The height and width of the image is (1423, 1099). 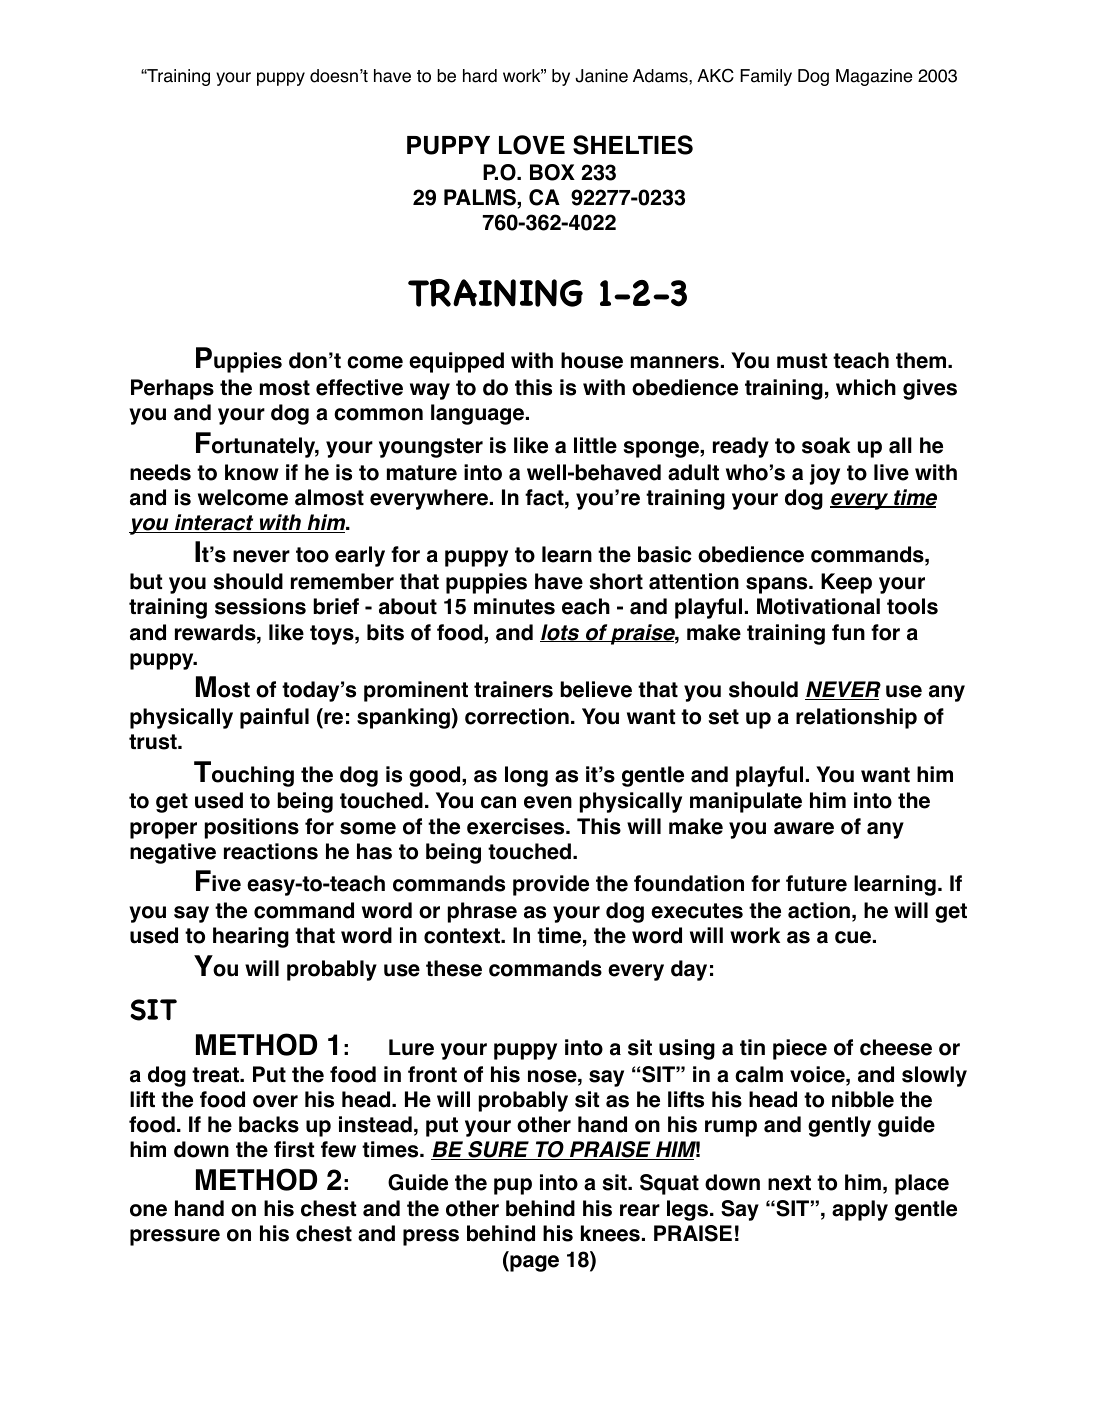 I want to click on hard, so click(x=480, y=76).
